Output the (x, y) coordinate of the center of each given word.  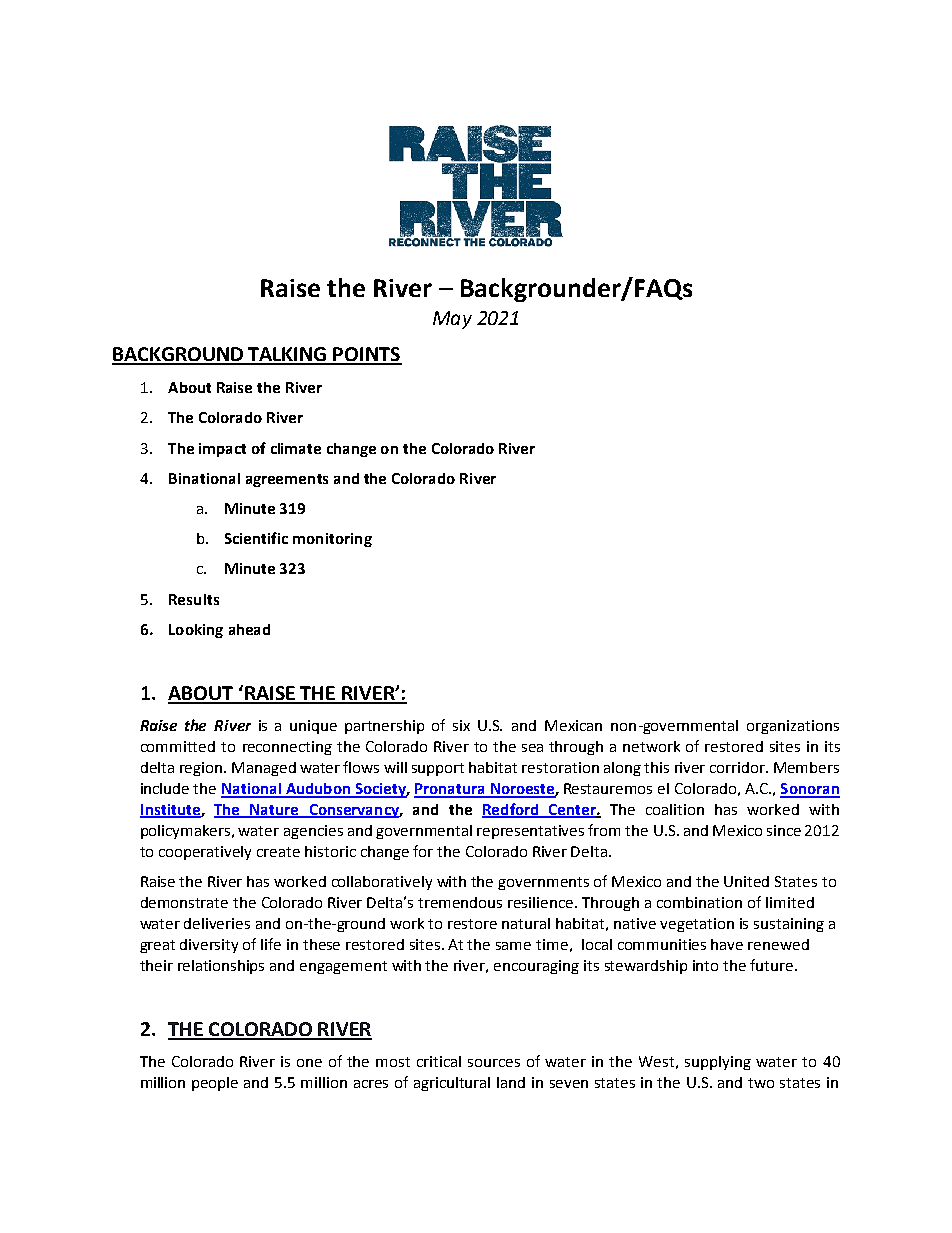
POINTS (367, 355)
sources (494, 1063)
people (215, 1084)
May (452, 320)
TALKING (288, 355)
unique (313, 727)
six (461, 725)
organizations (793, 727)
